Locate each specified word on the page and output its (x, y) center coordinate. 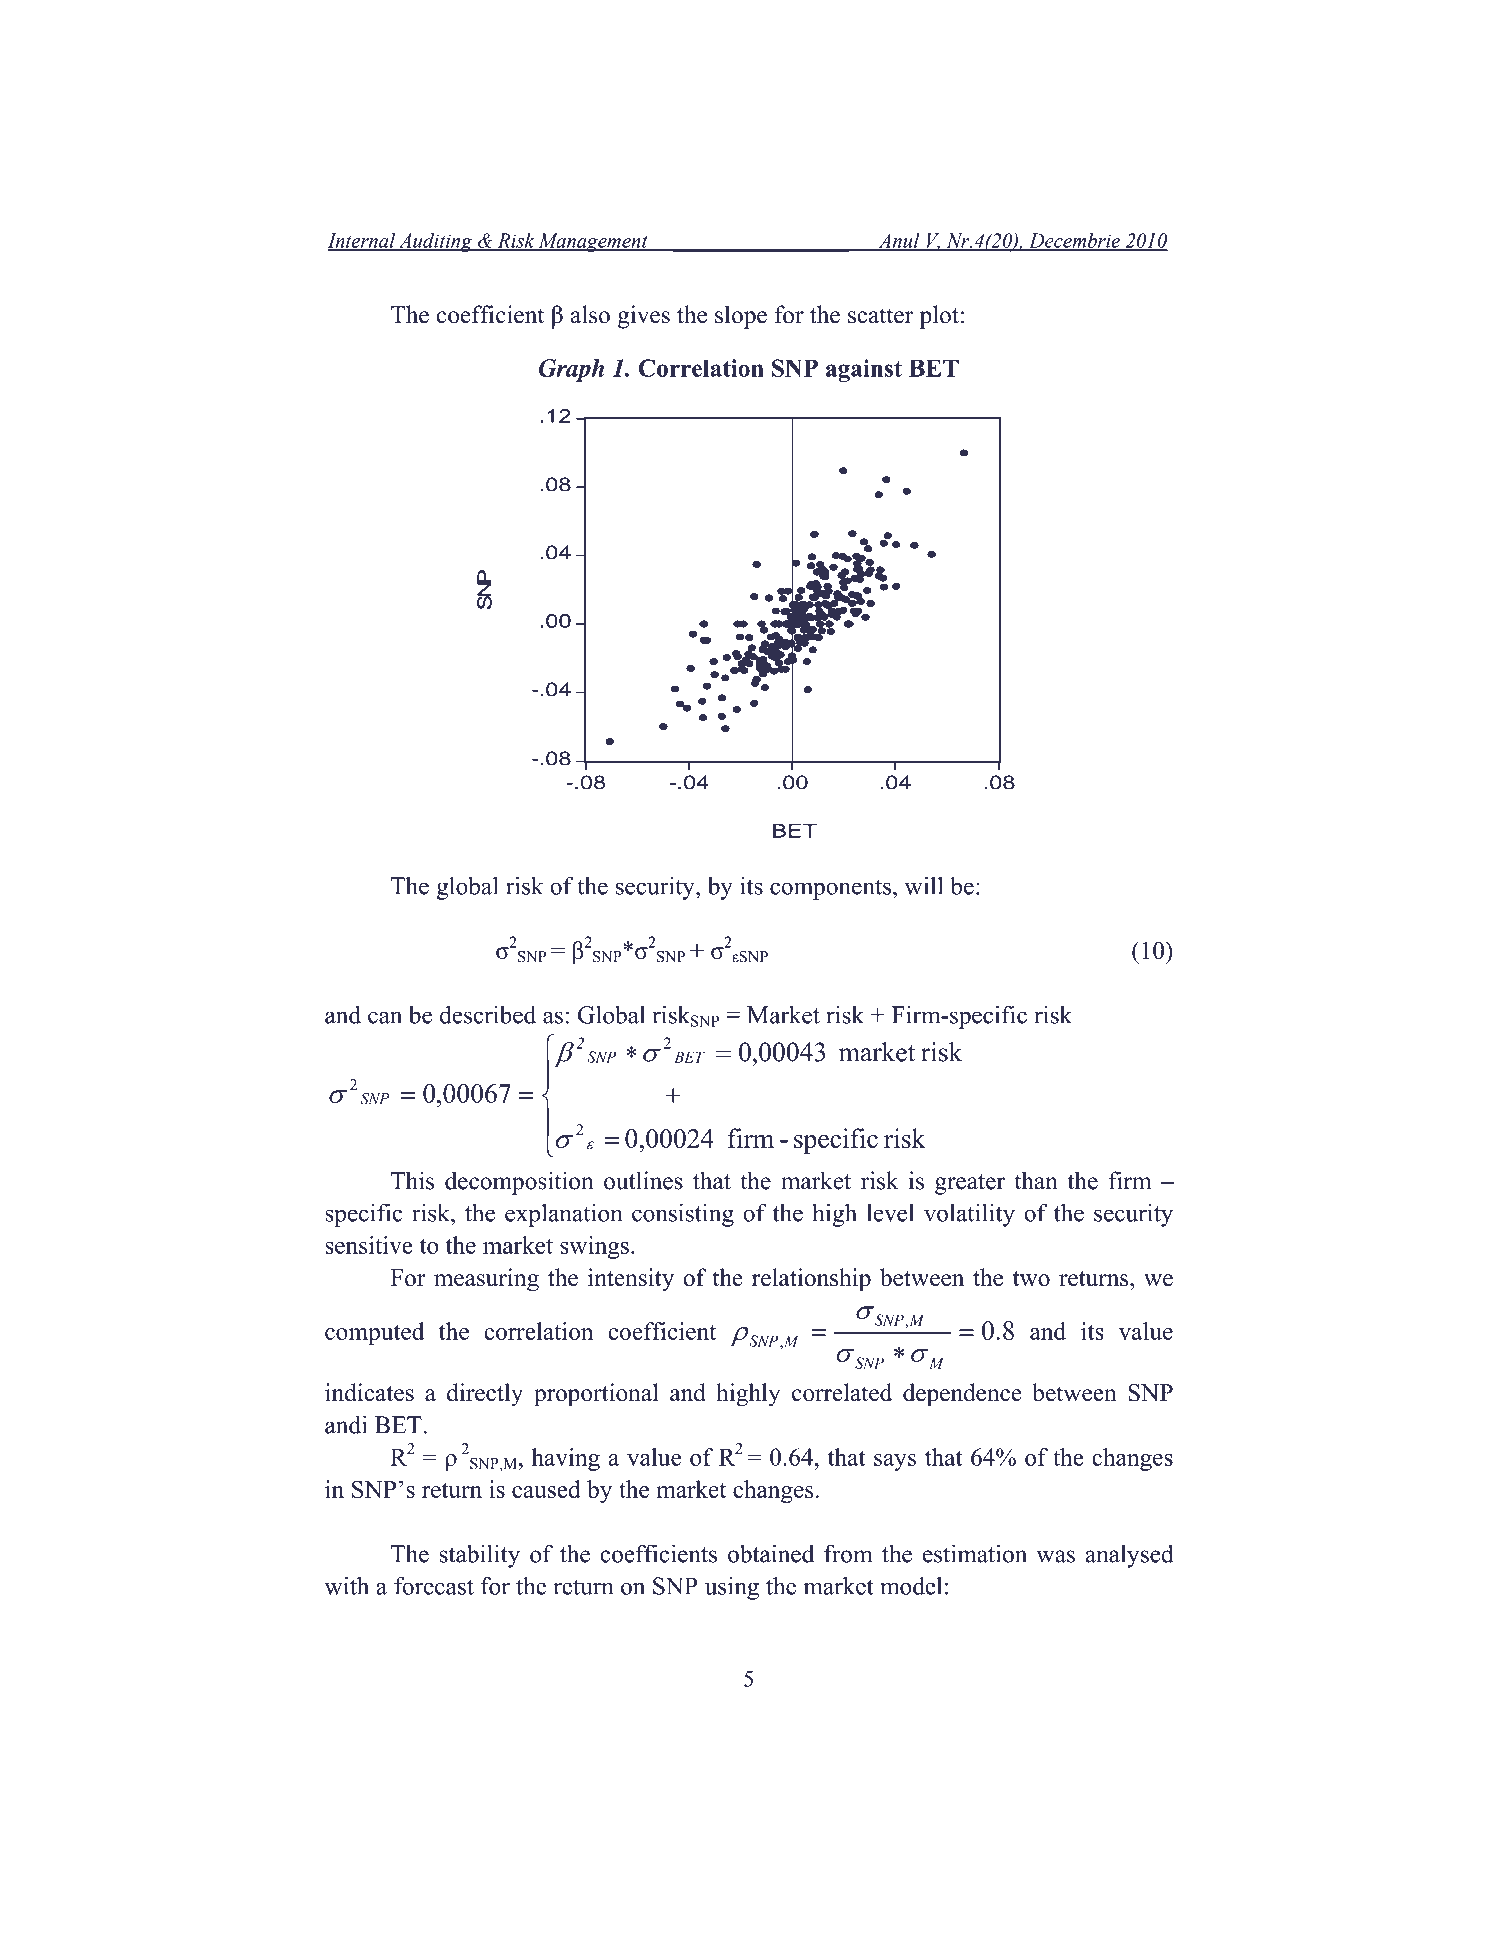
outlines (643, 1180)
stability (479, 1556)
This (412, 1180)
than (1036, 1180)
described (488, 1014)
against (864, 370)
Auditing (436, 242)
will (924, 885)
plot (939, 317)
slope (741, 317)
